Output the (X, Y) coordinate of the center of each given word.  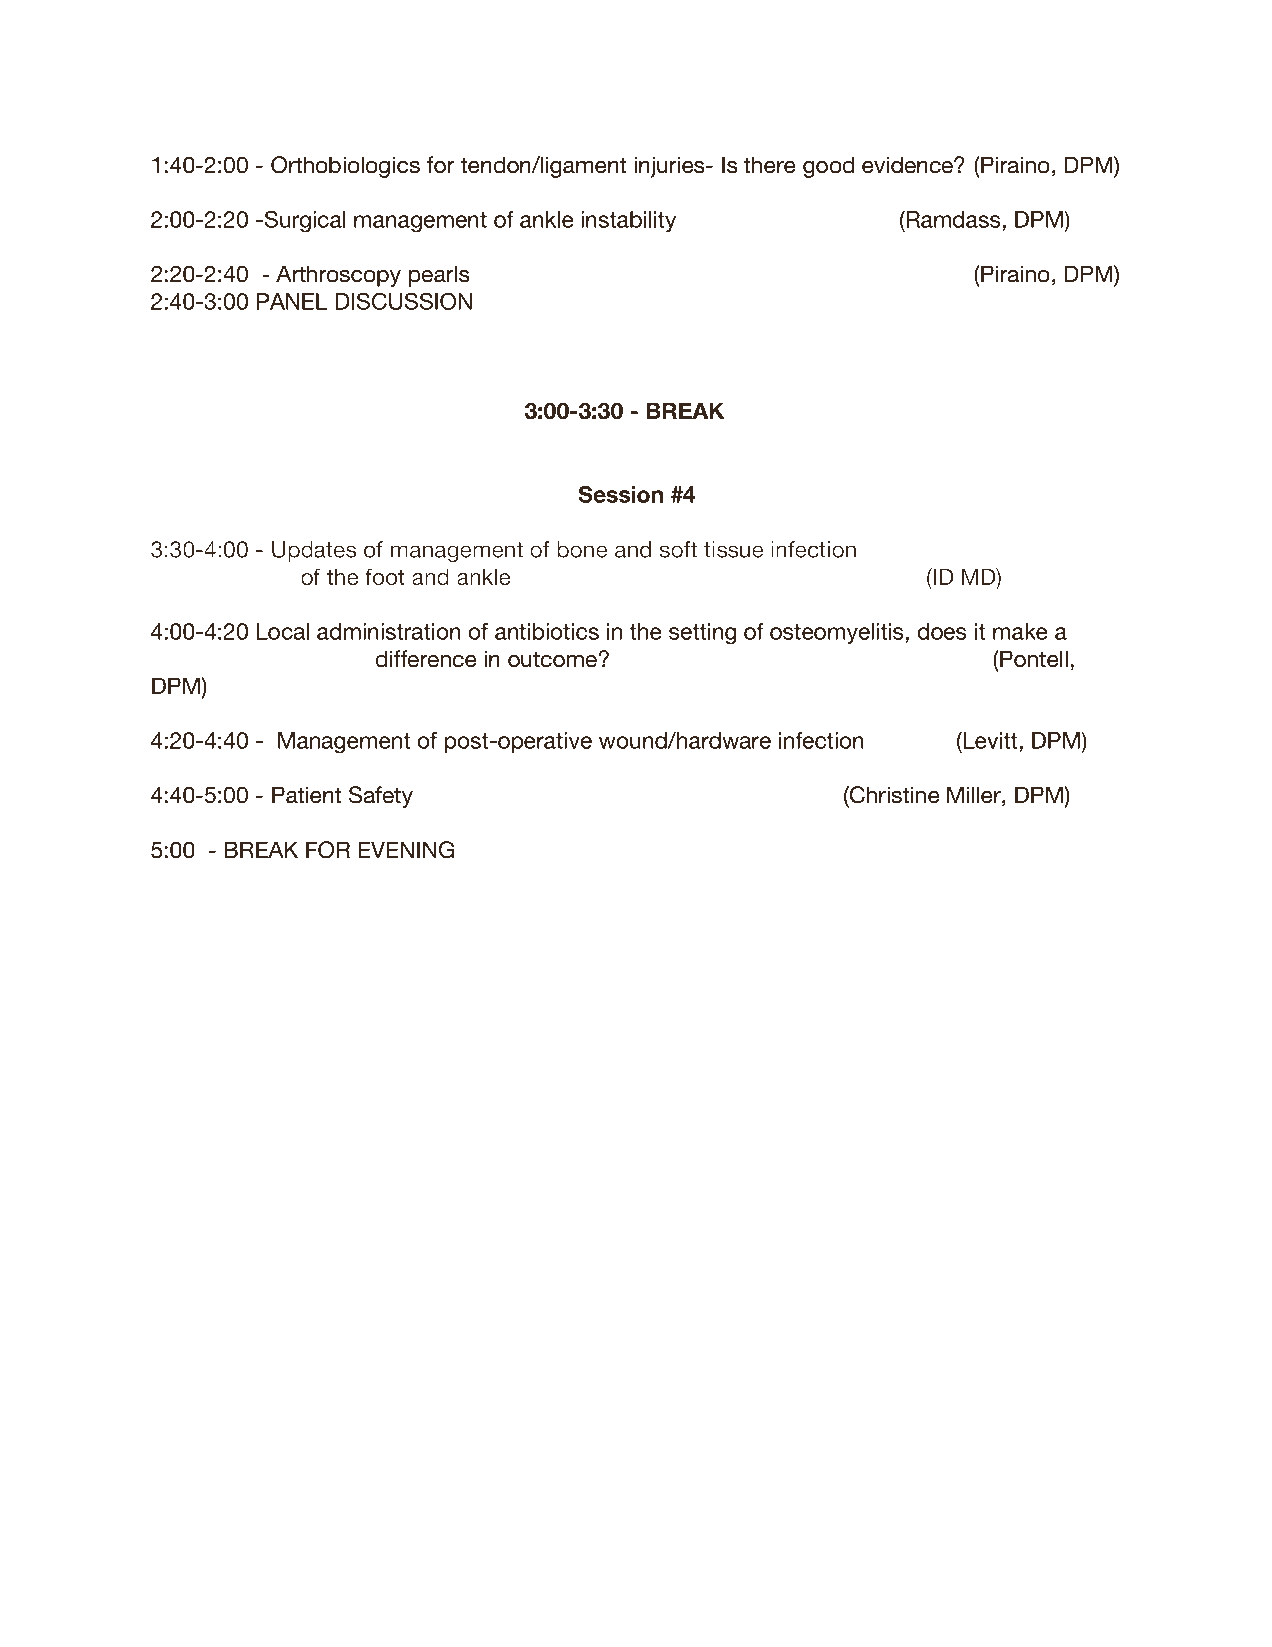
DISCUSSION (403, 301)
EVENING (406, 850)
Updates (314, 551)
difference (426, 659)
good (828, 167)
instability (628, 222)
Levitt (990, 740)
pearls (439, 276)
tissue (733, 549)
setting (703, 634)
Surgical (303, 221)
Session (620, 494)
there (769, 165)
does (942, 631)
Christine (894, 795)
